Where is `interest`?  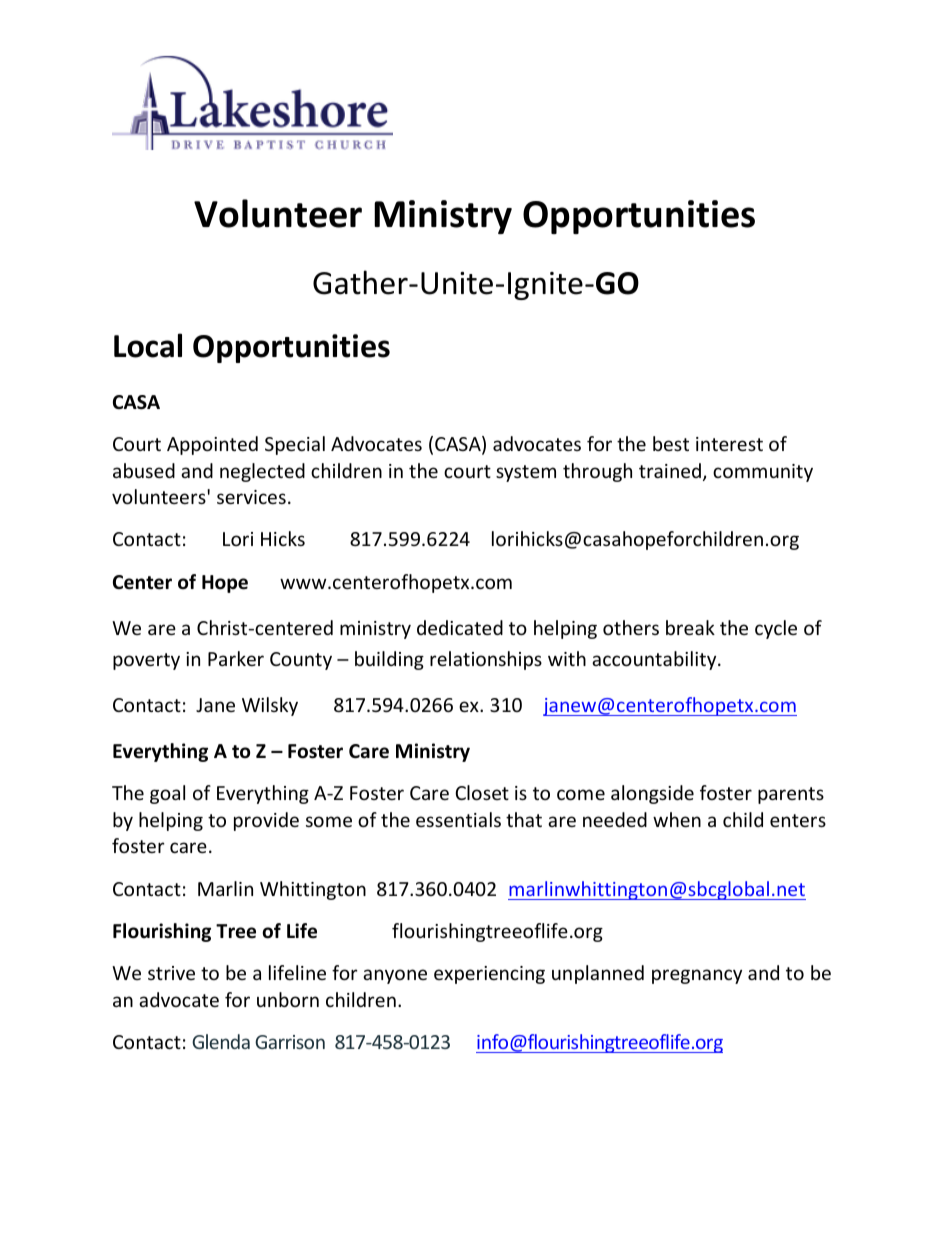 interest is located at coordinates (729, 444).
